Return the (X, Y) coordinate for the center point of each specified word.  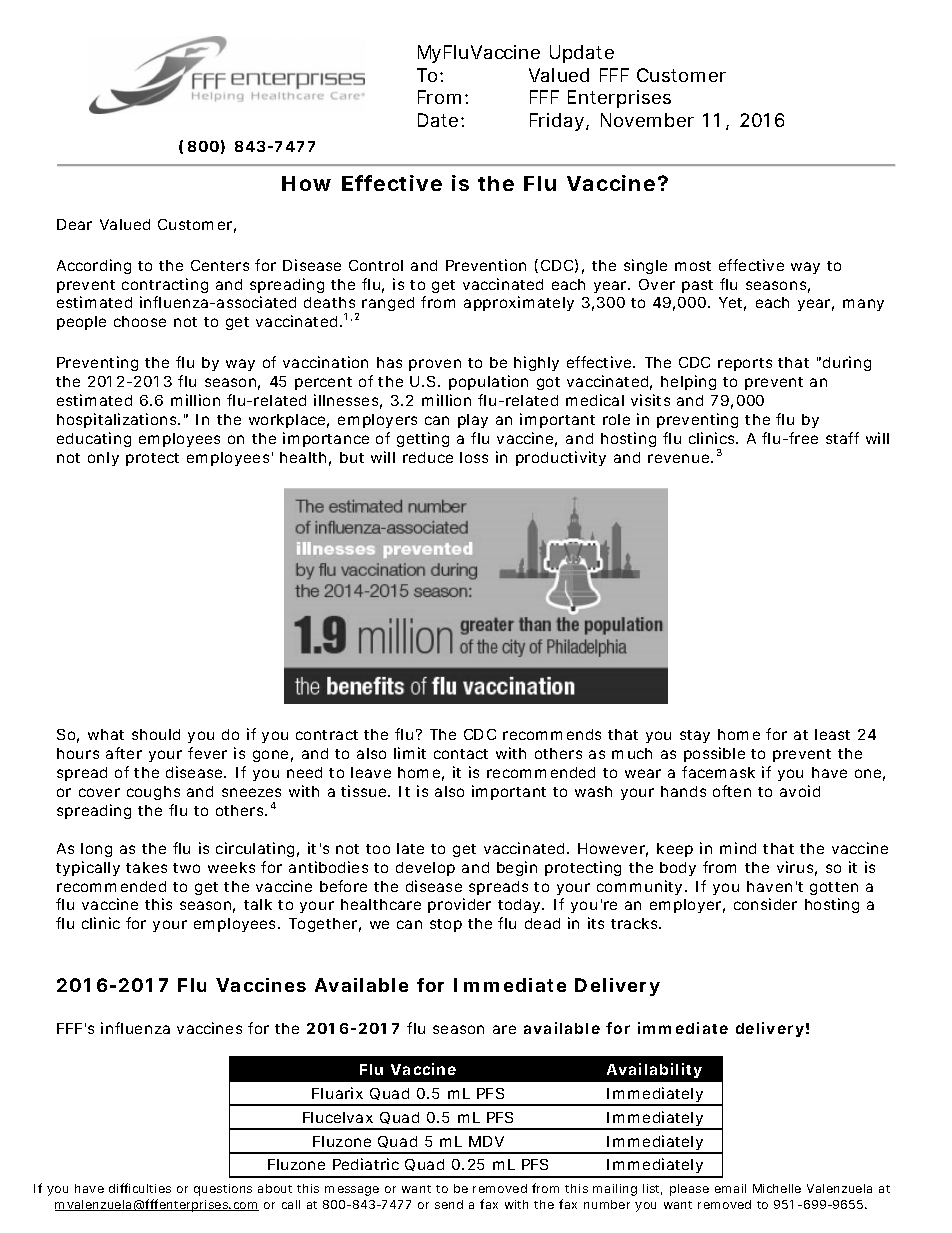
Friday (558, 122)
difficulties (140, 1188)
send (449, 1204)
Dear (74, 224)
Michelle (777, 1188)
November (647, 120)
